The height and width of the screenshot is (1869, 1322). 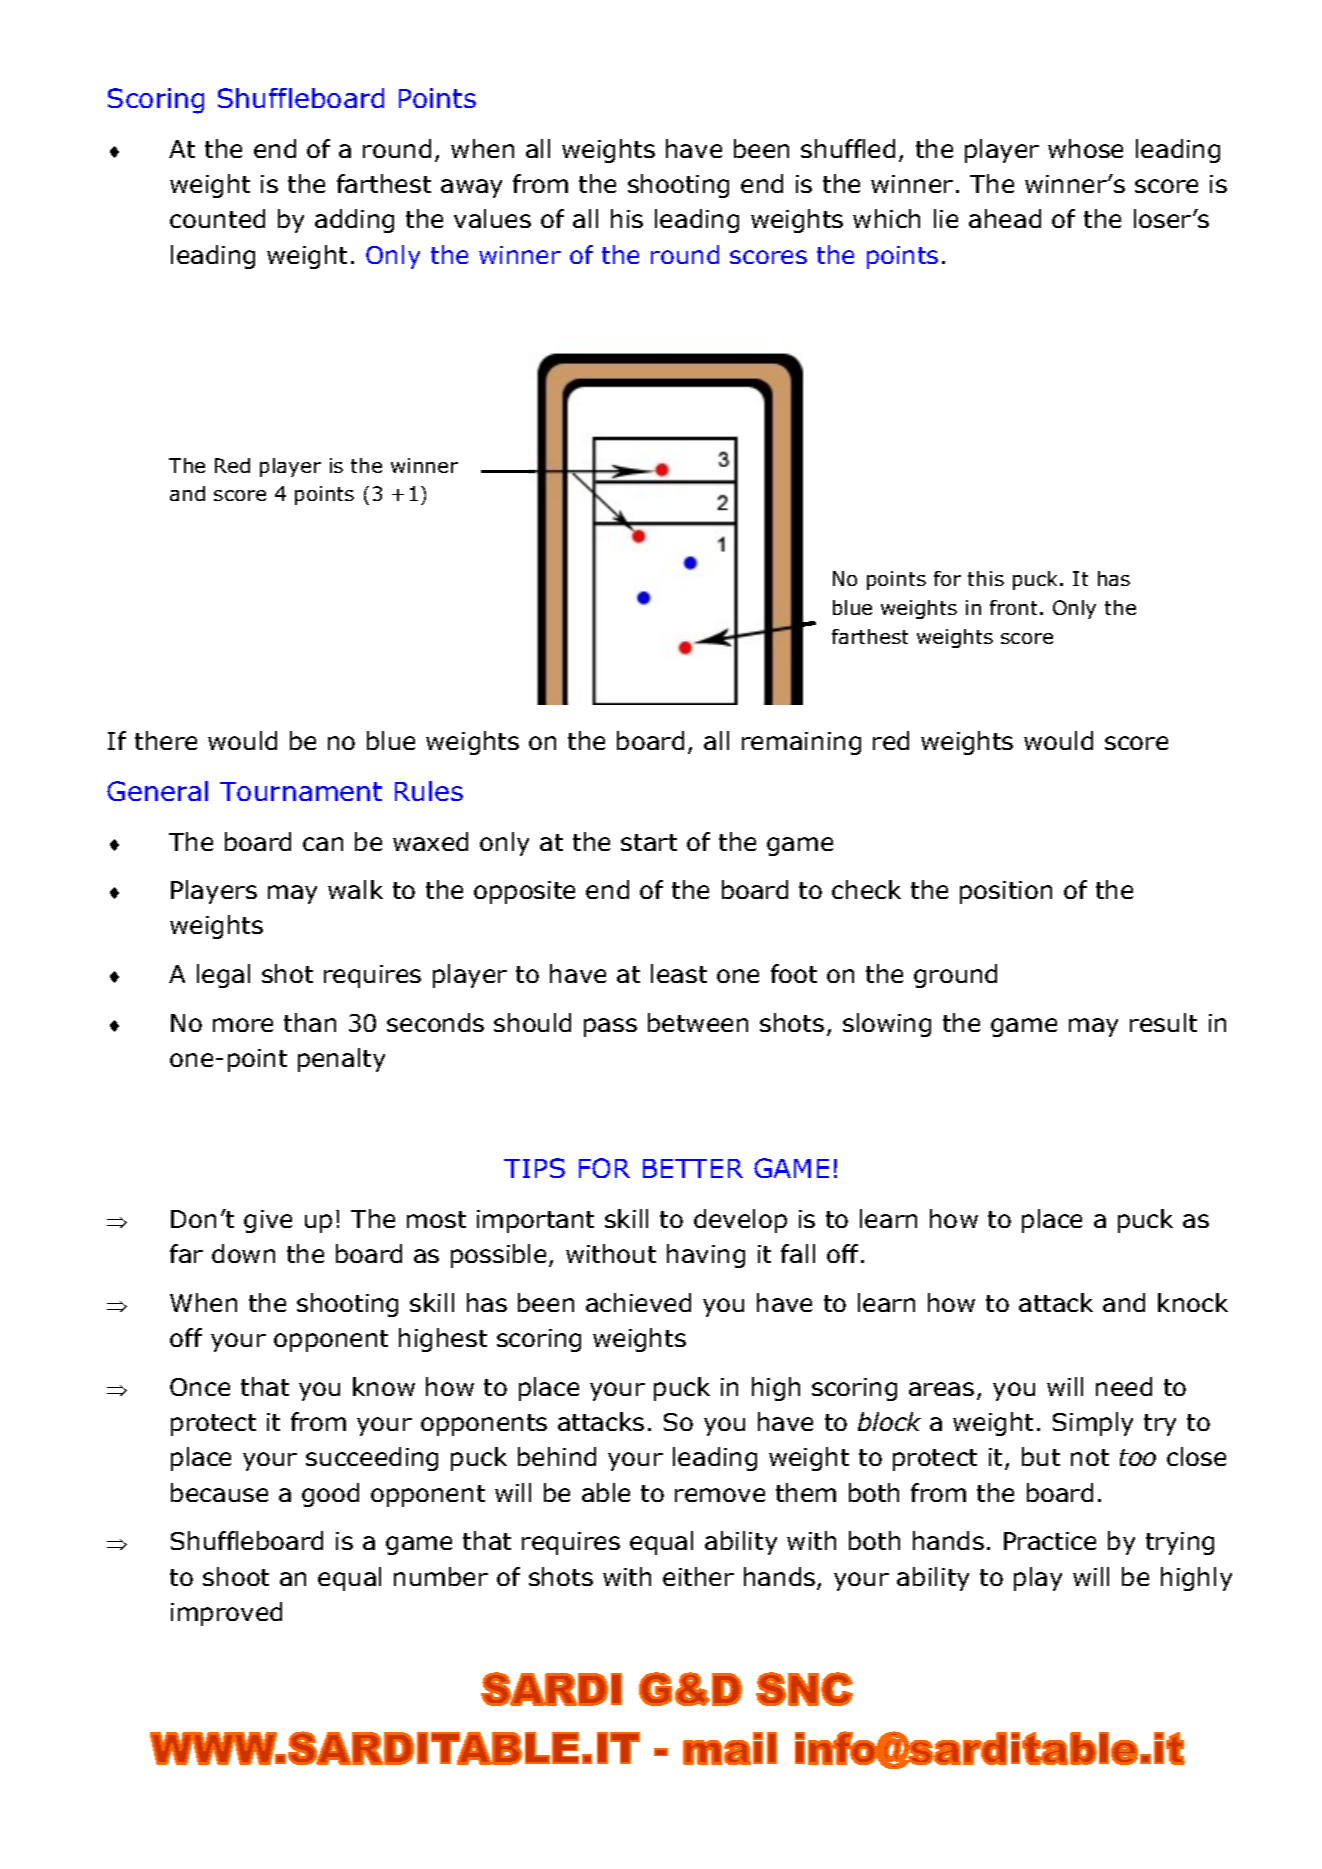 I want to click on whose, so click(x=1085, y=148).
